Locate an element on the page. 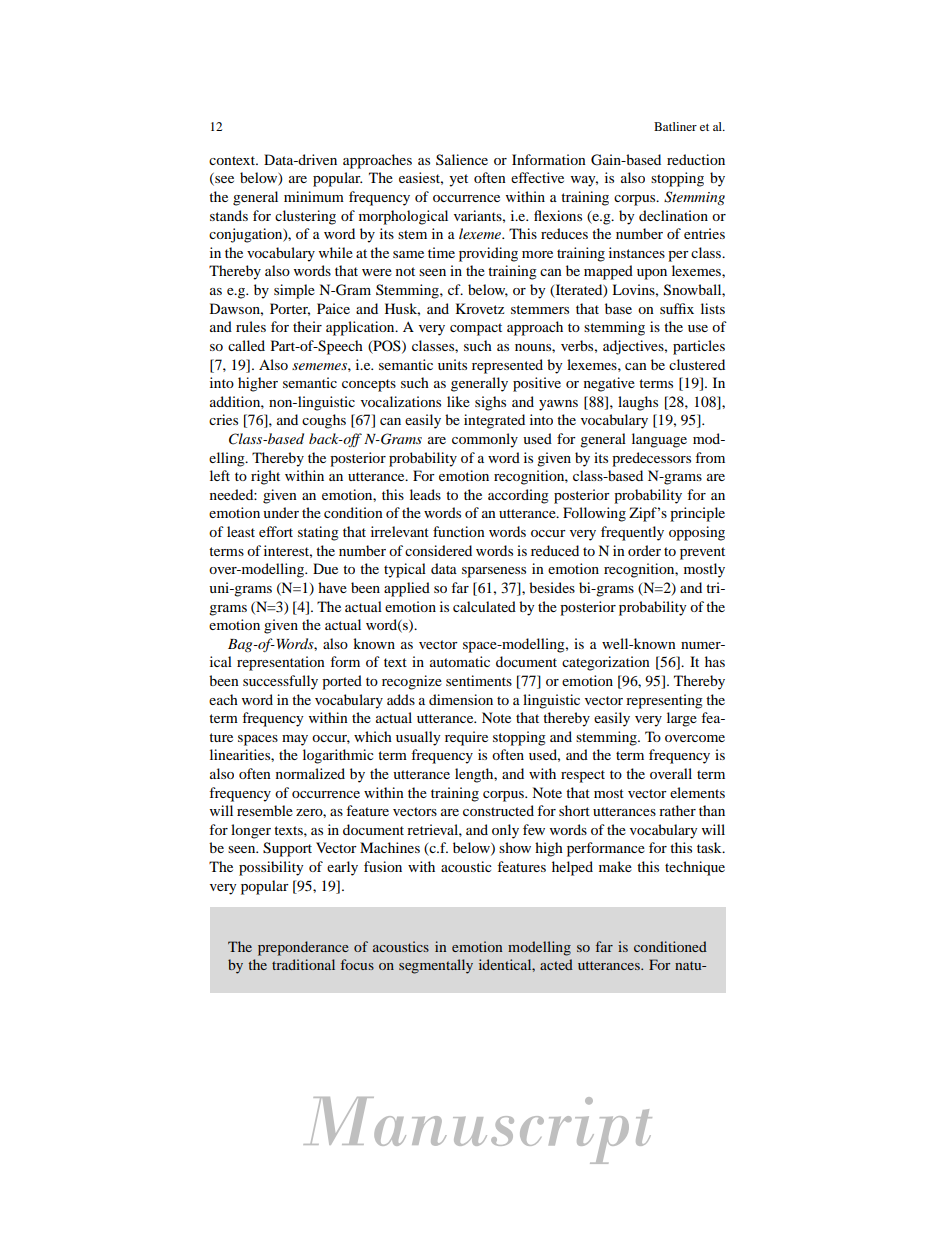 The image size is (952, 1233). technique is located at coordinates (695, 868).
